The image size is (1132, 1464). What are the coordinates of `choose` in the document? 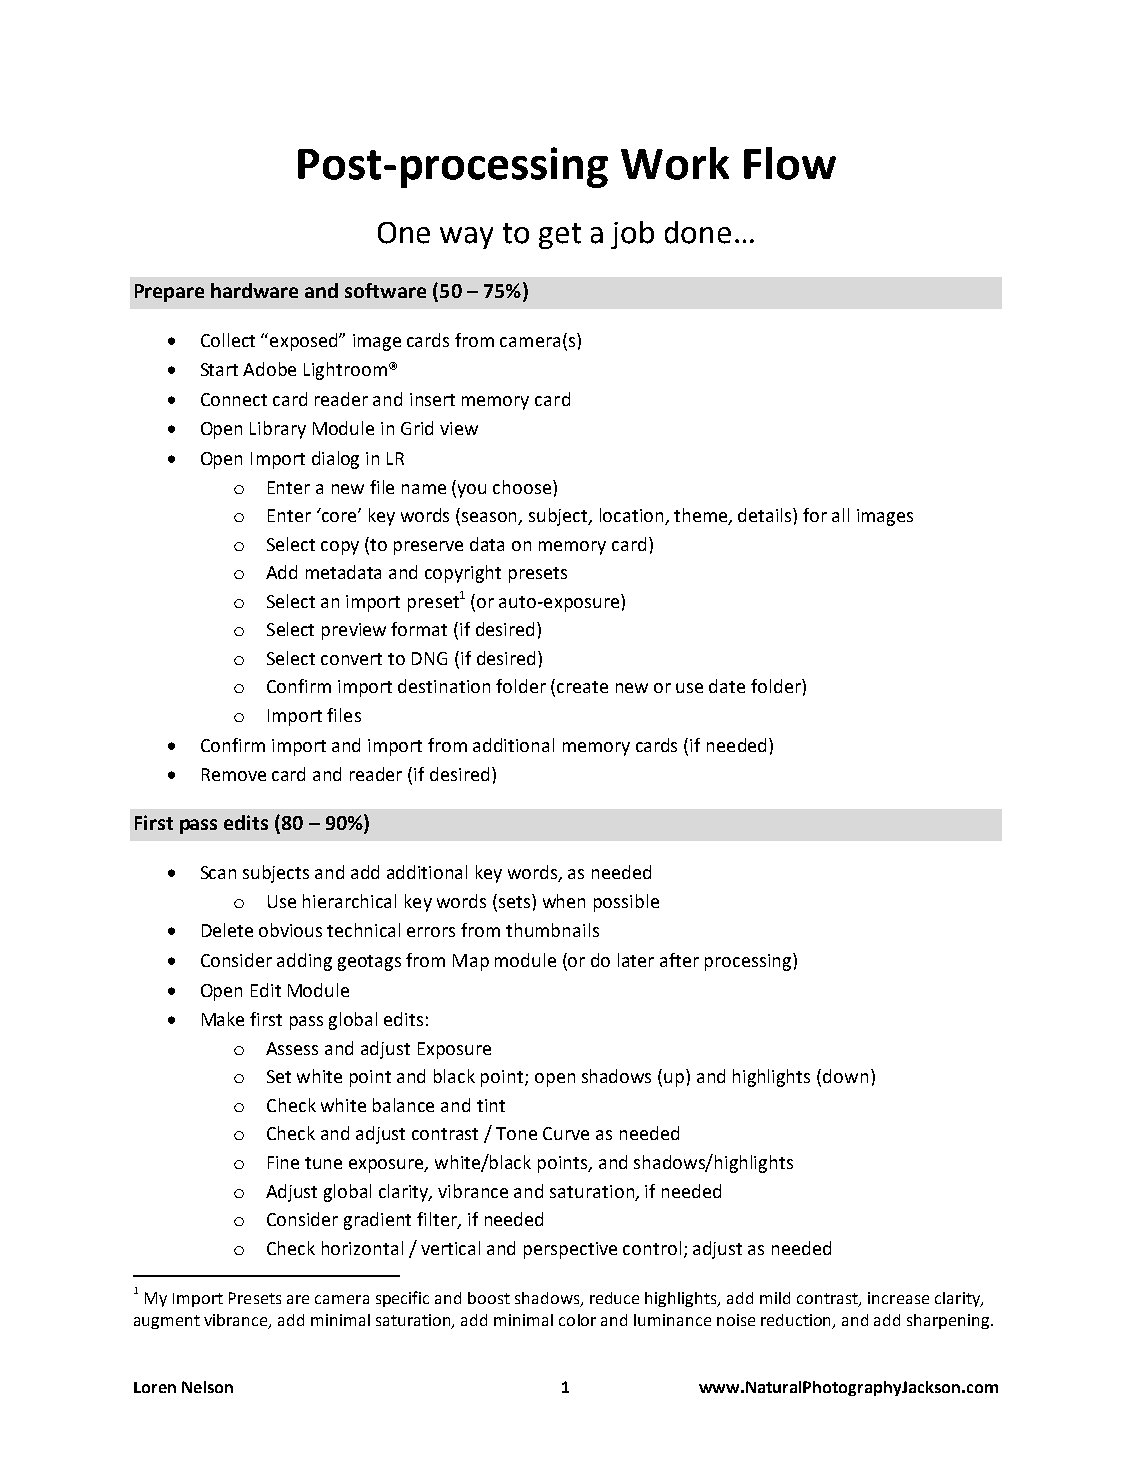 It's located at (522, 487).
